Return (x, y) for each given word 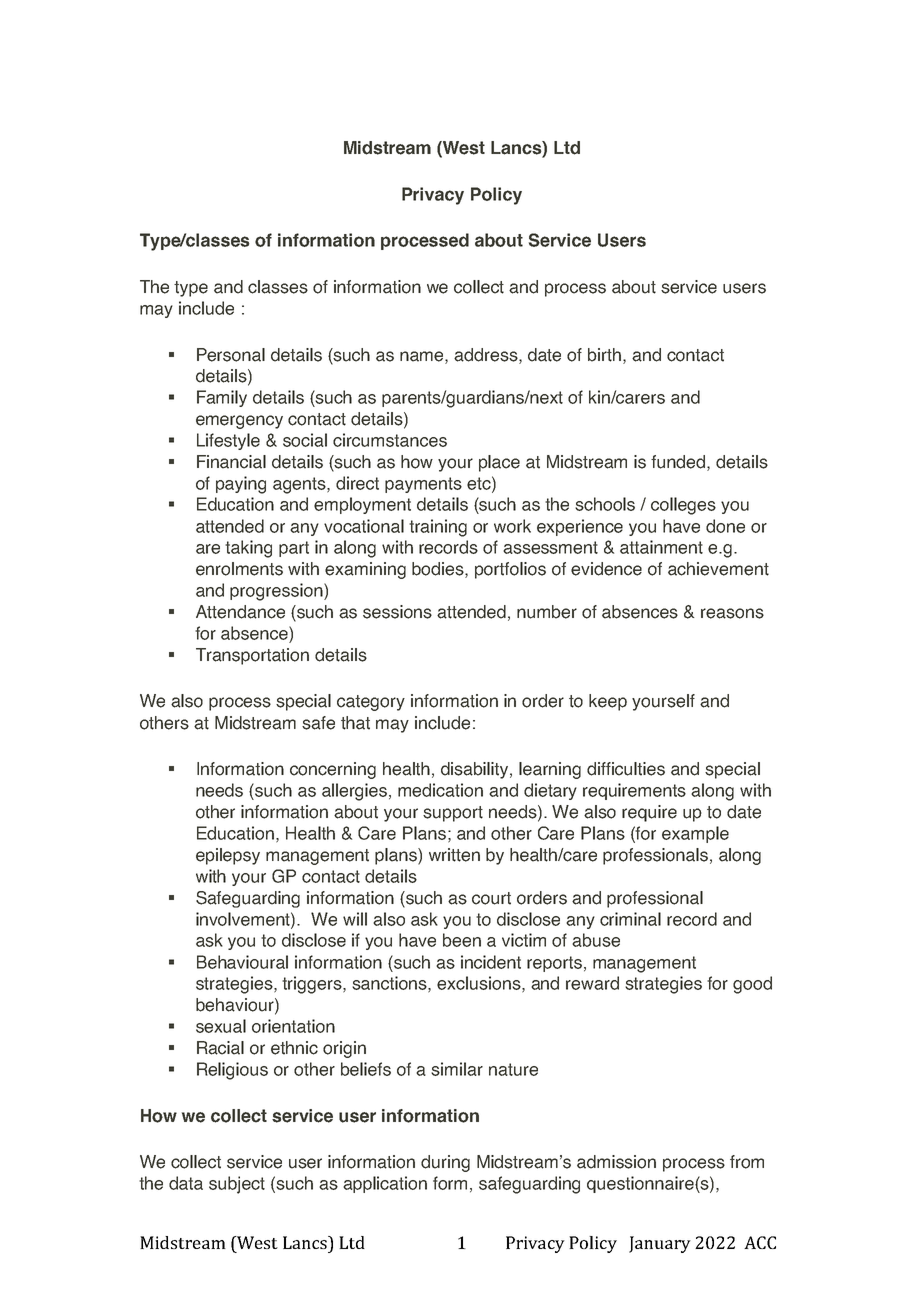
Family (222, 398)
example (695, 834)
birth (604, 355)
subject (237, 1185)
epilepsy (228, 856)
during (445, 1163)
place (499, 463)
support (453, 814)
